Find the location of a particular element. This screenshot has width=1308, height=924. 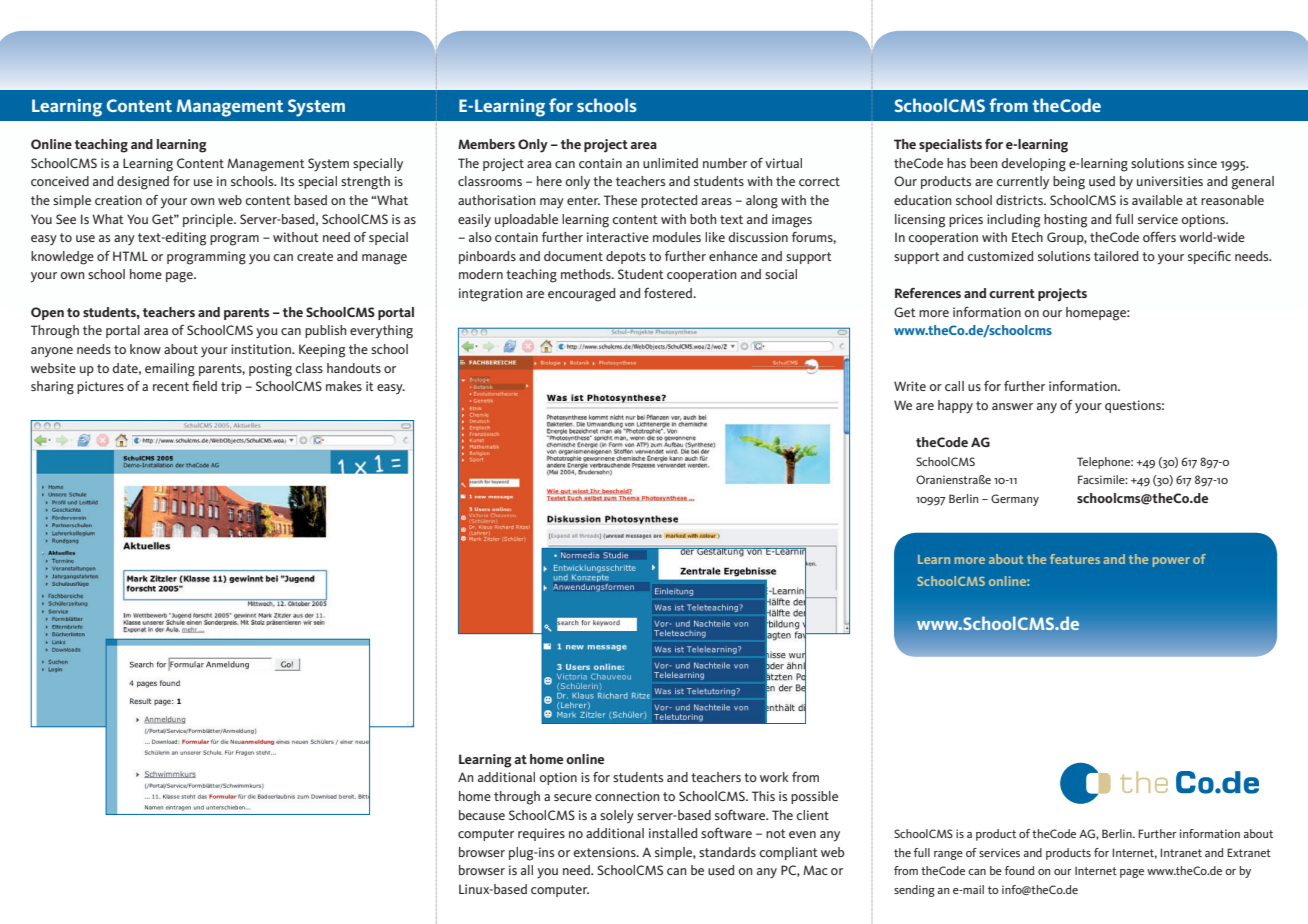

Open is located at coordinates (47, 313).
